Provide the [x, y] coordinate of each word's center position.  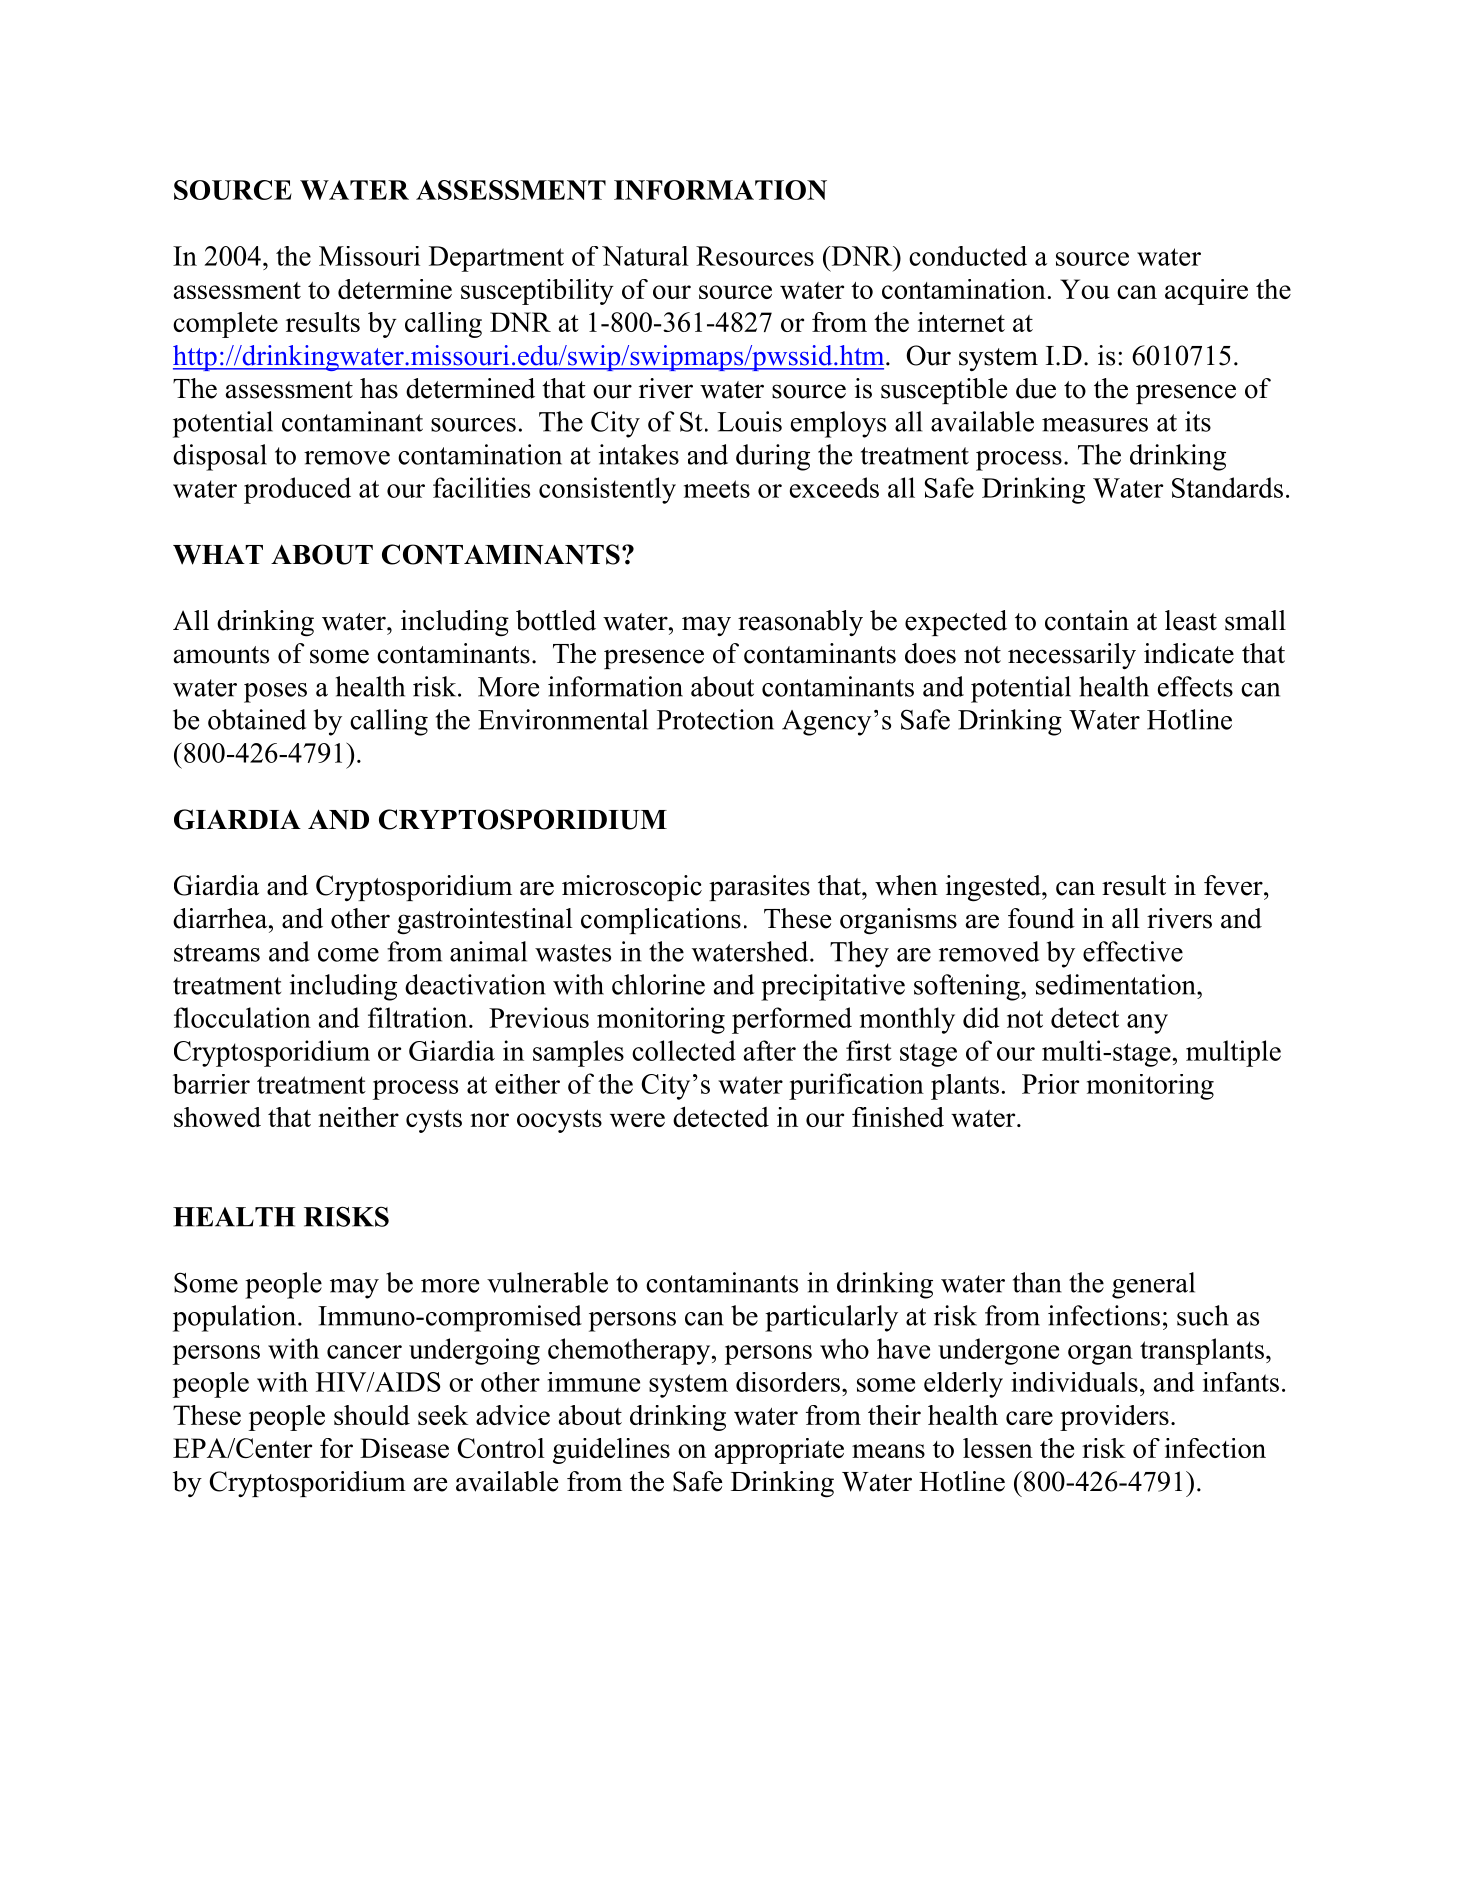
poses [275, 693]
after [770, 1050]
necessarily [1072, 656]
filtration [419, 1017]
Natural [645, 256]
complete [225, 325]
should [372, 1415]
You [1085, 289]
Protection [715, 719]
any [1147, 1024]
